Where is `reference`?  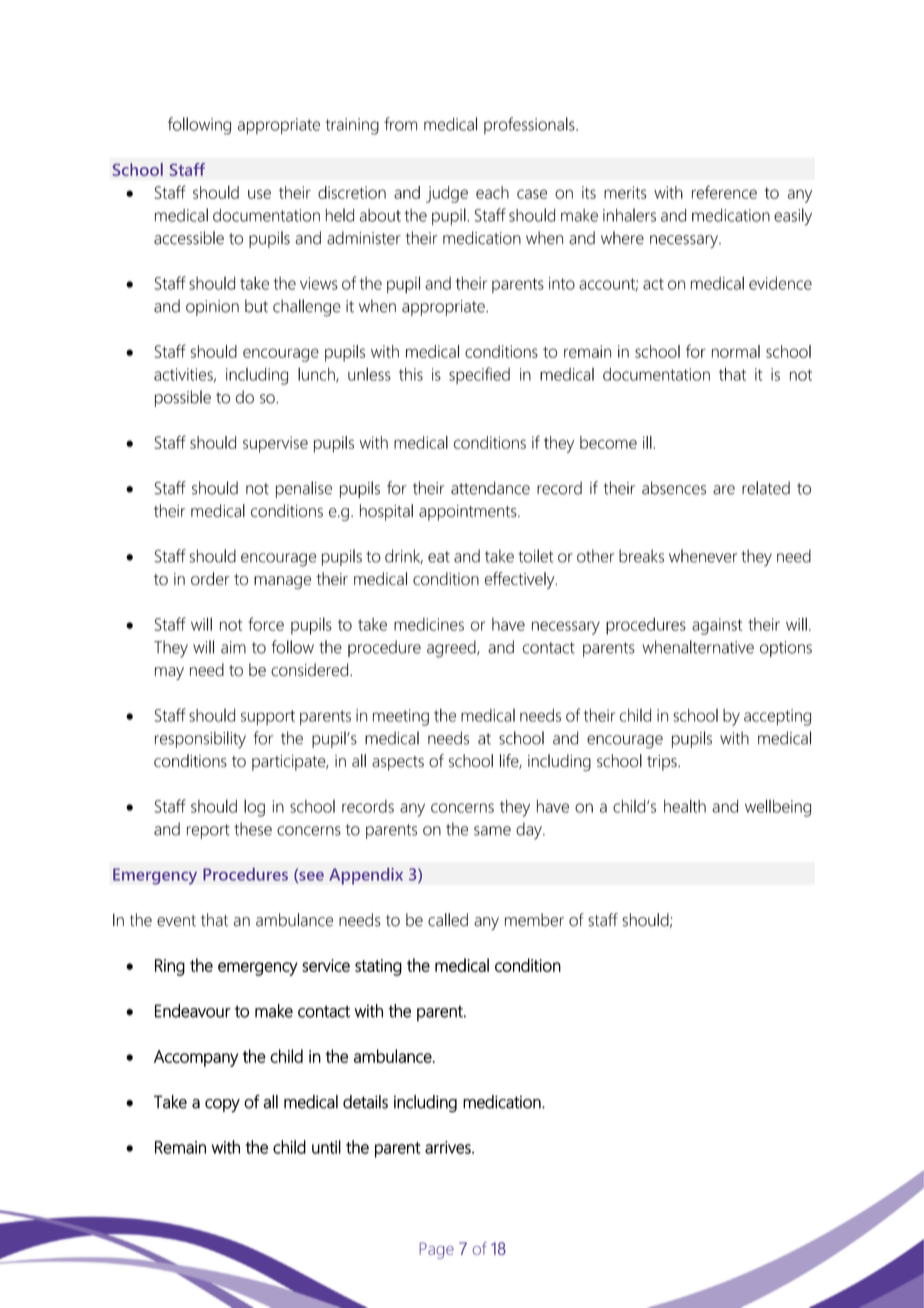 reference is located at coordinates (724, 192).
